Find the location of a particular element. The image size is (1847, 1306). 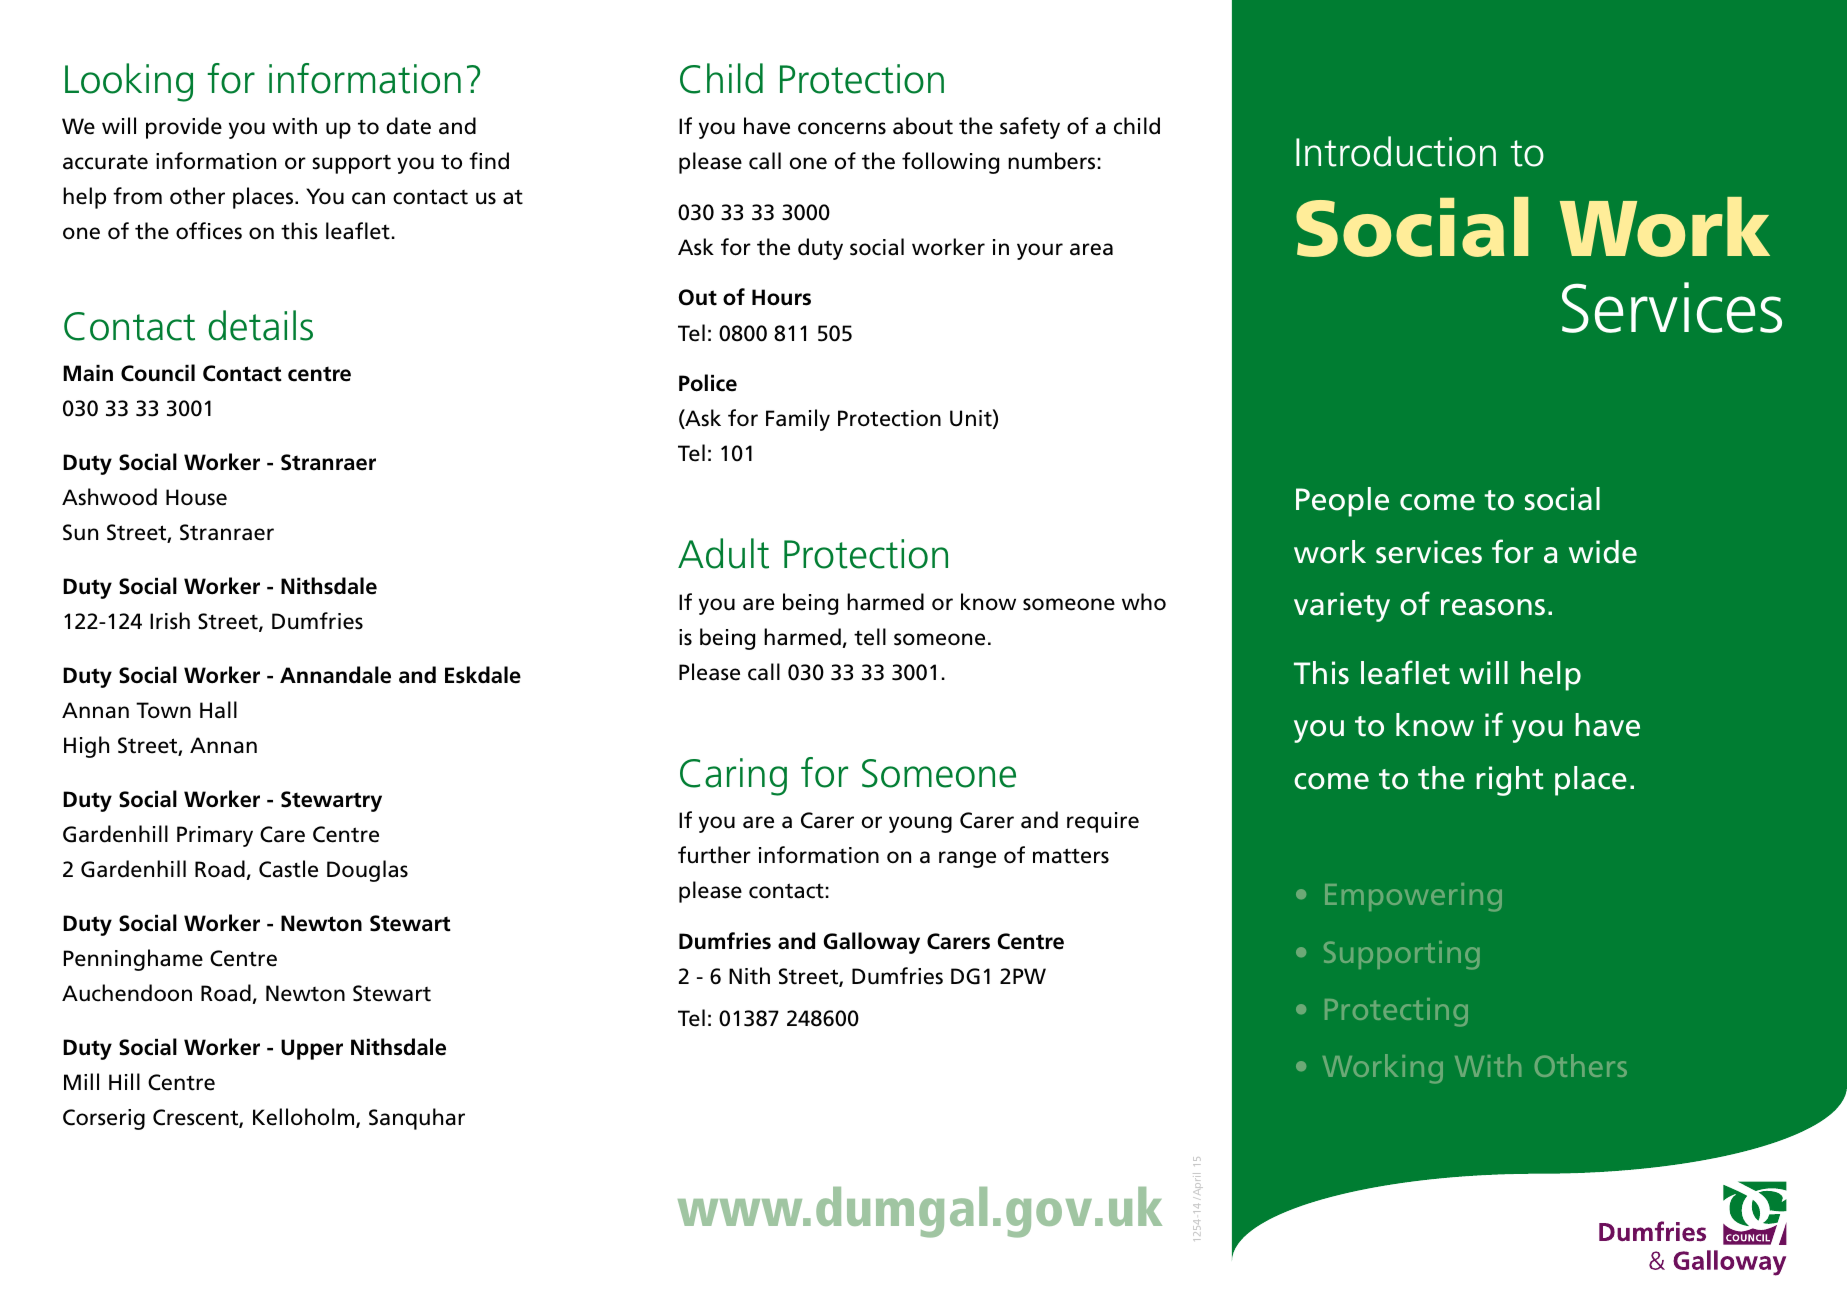

Introduction is located at coordinates (1396, 151).
